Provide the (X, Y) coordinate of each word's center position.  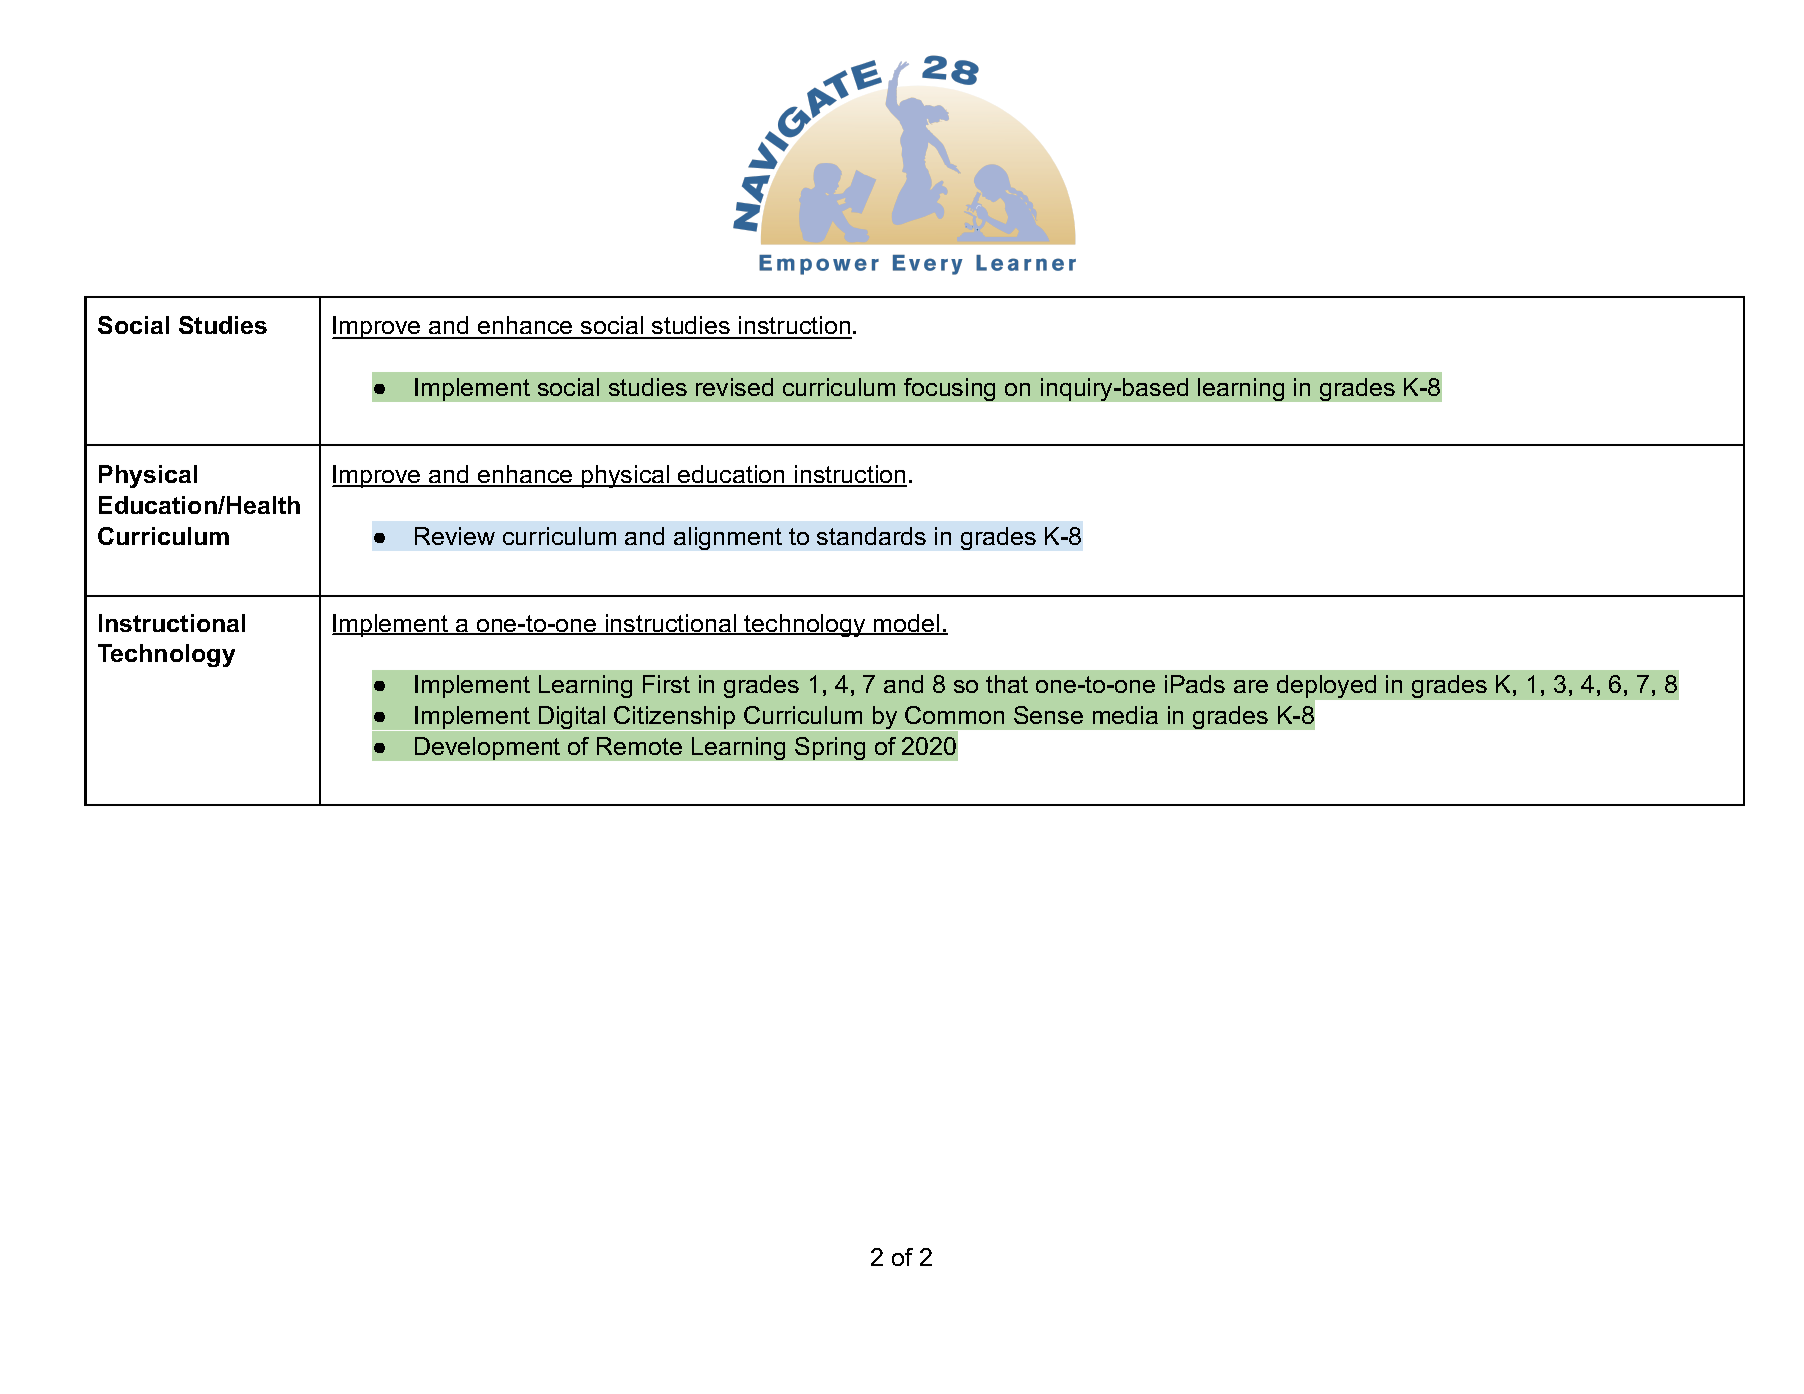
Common (954, 715)
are (1251, 686)
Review (455, 536)
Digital (572, 718)
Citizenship (675, 718)
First (666, 684)
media (1125, 715)
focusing (949, 389)
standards (871, 536)
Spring (830, 748)
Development (487, 748)
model (907, 624)
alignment (728, 538)
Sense (1048, 715)
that (1007, 684)
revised (734, 387)
